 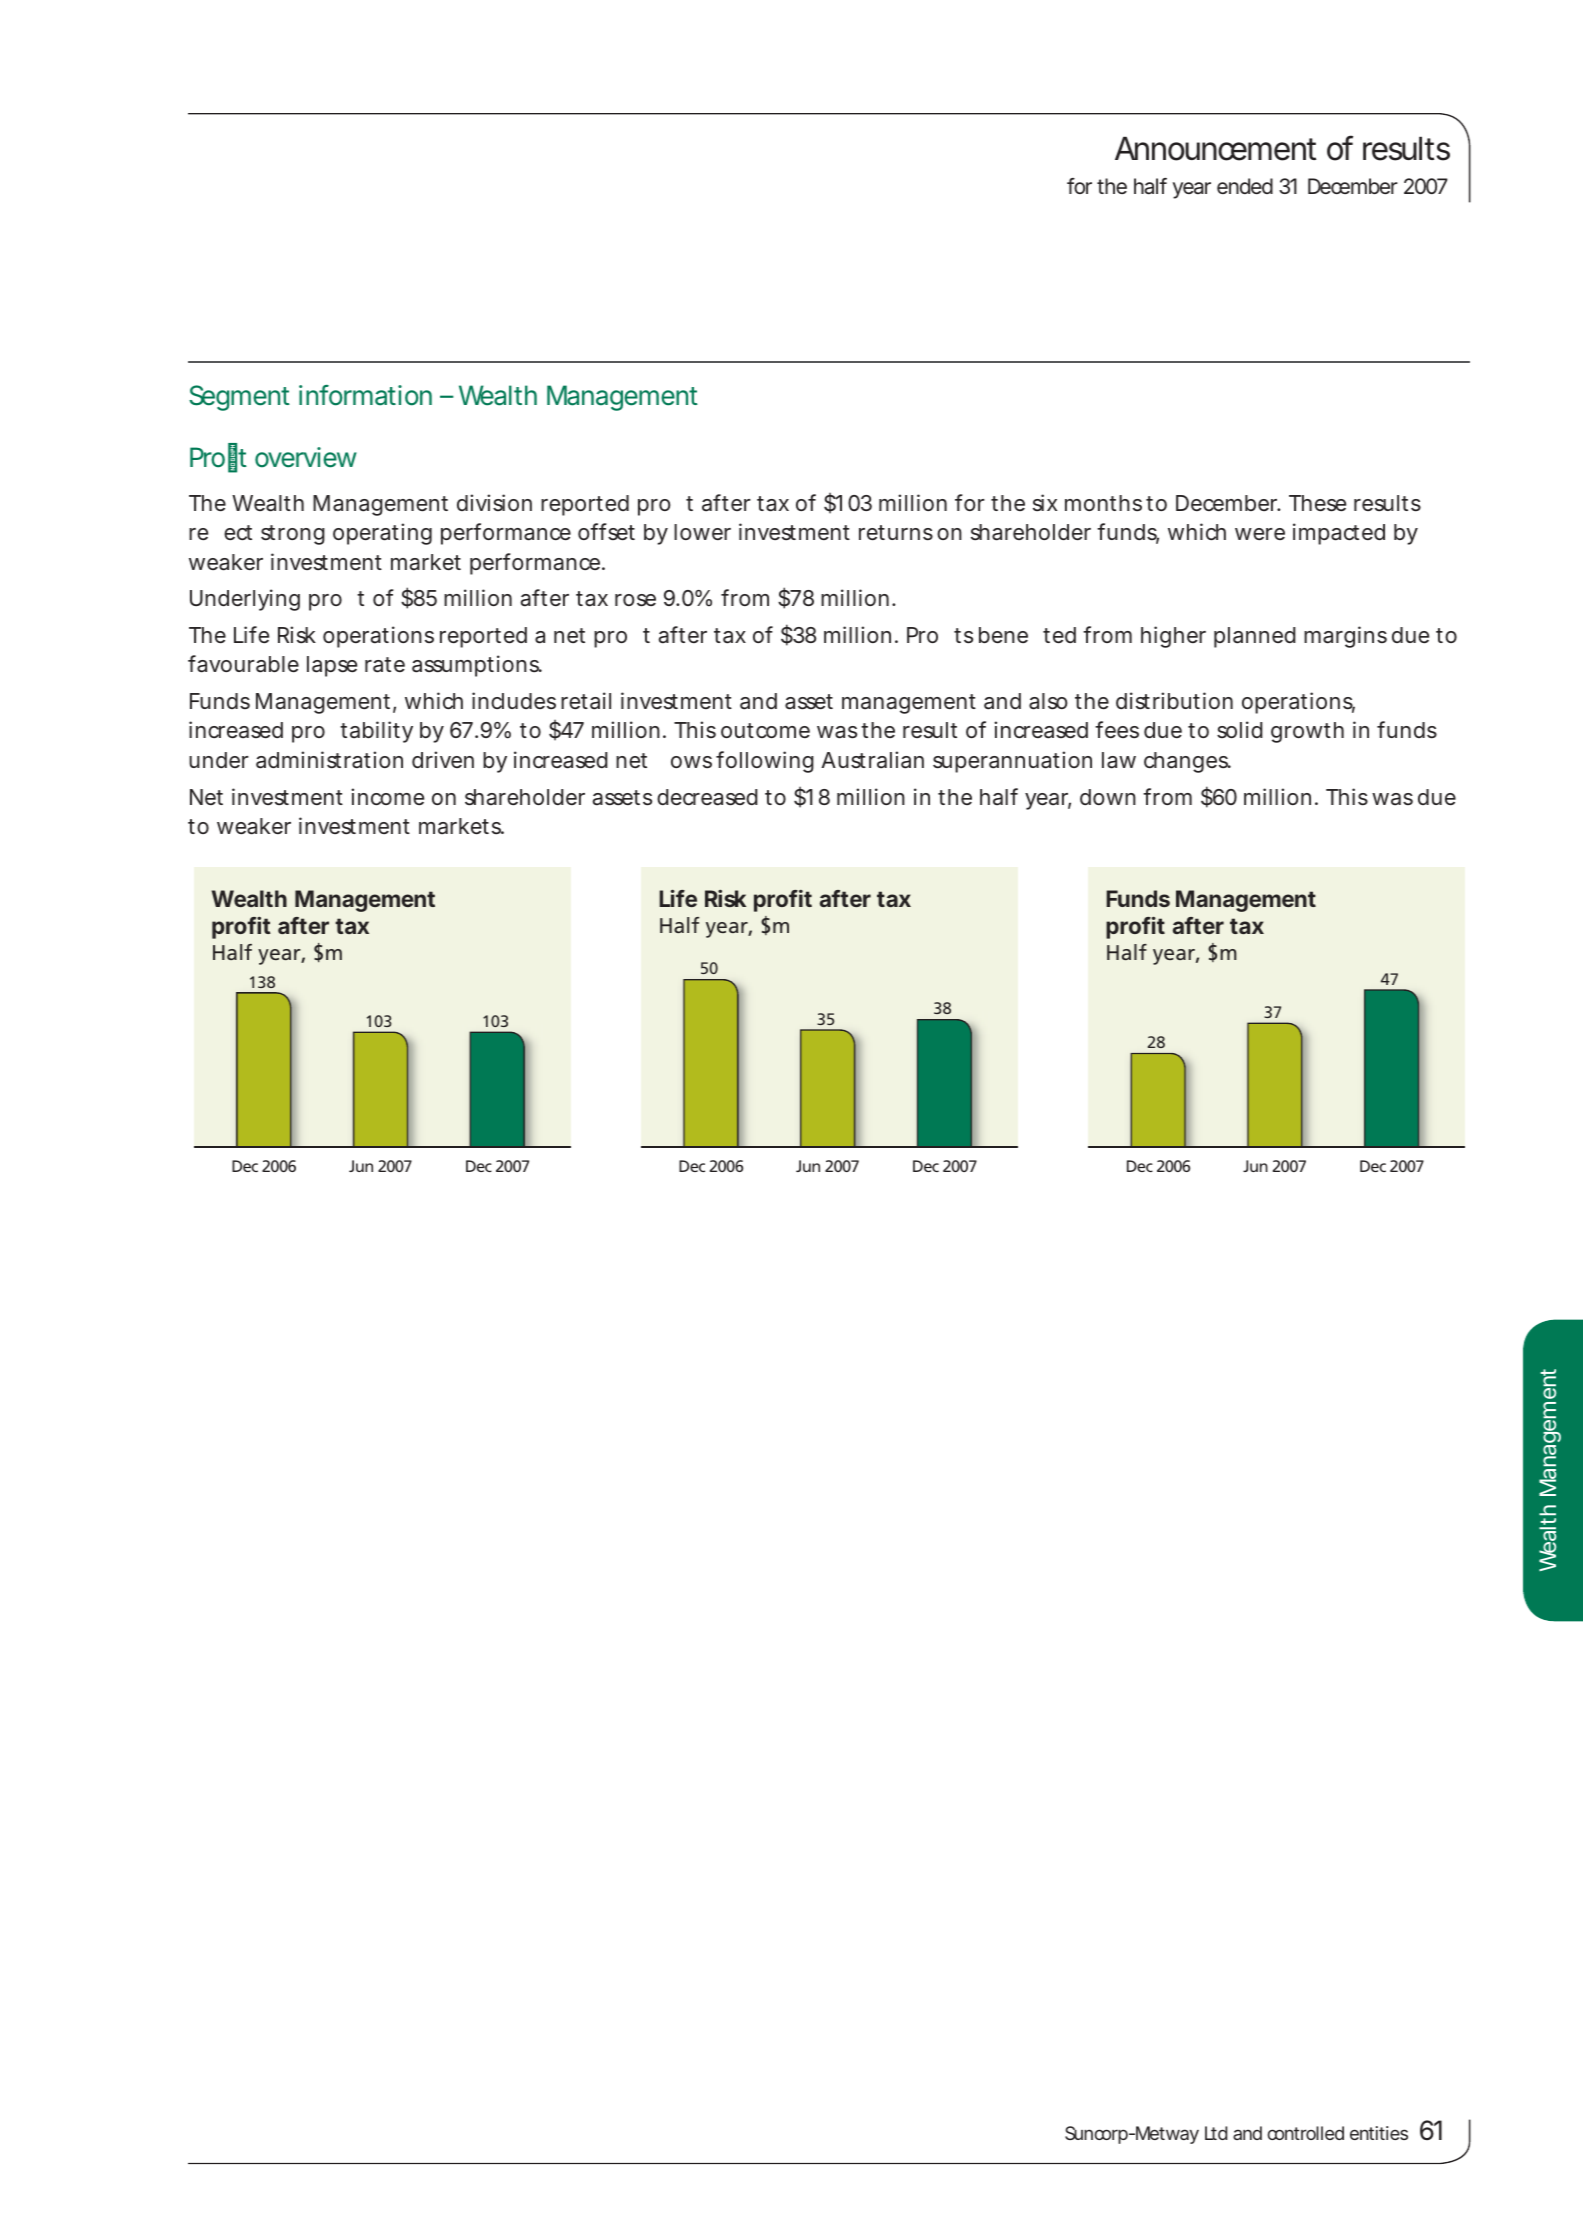 I want to click on controlled, so click(x=1305, y=2133).
